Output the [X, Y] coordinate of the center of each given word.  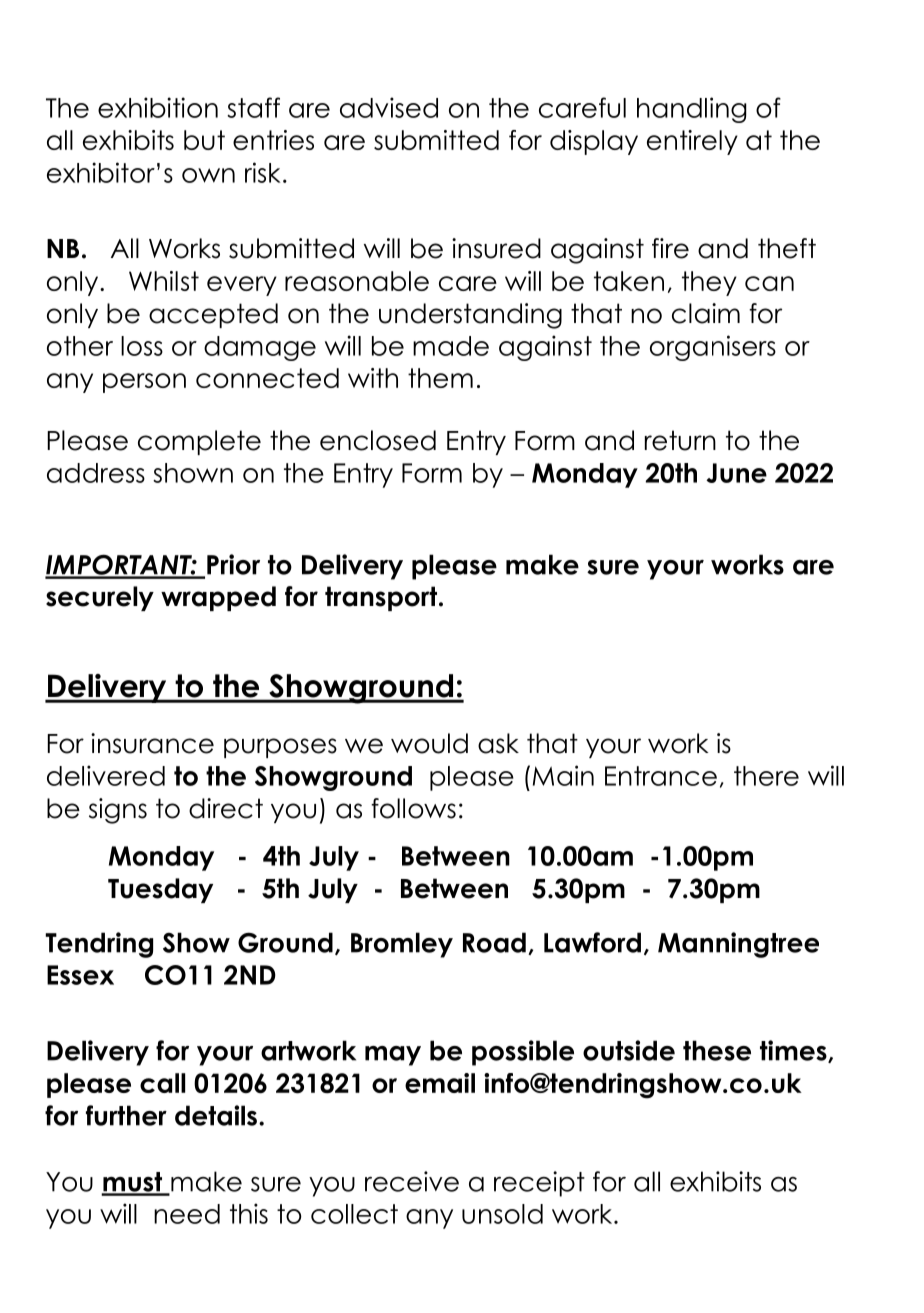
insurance [152, 743]
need [187, 1214]
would [429, 743]
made [451, 346]
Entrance [661, 776]
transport [381, 598]
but [204, 140]
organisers [713, 348]
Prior [233, 564]
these [717, 1050]
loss [142, 346]
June [736, 473]
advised [389, 107]
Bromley [402, 945]
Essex [80, 975]
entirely [692, 142]
